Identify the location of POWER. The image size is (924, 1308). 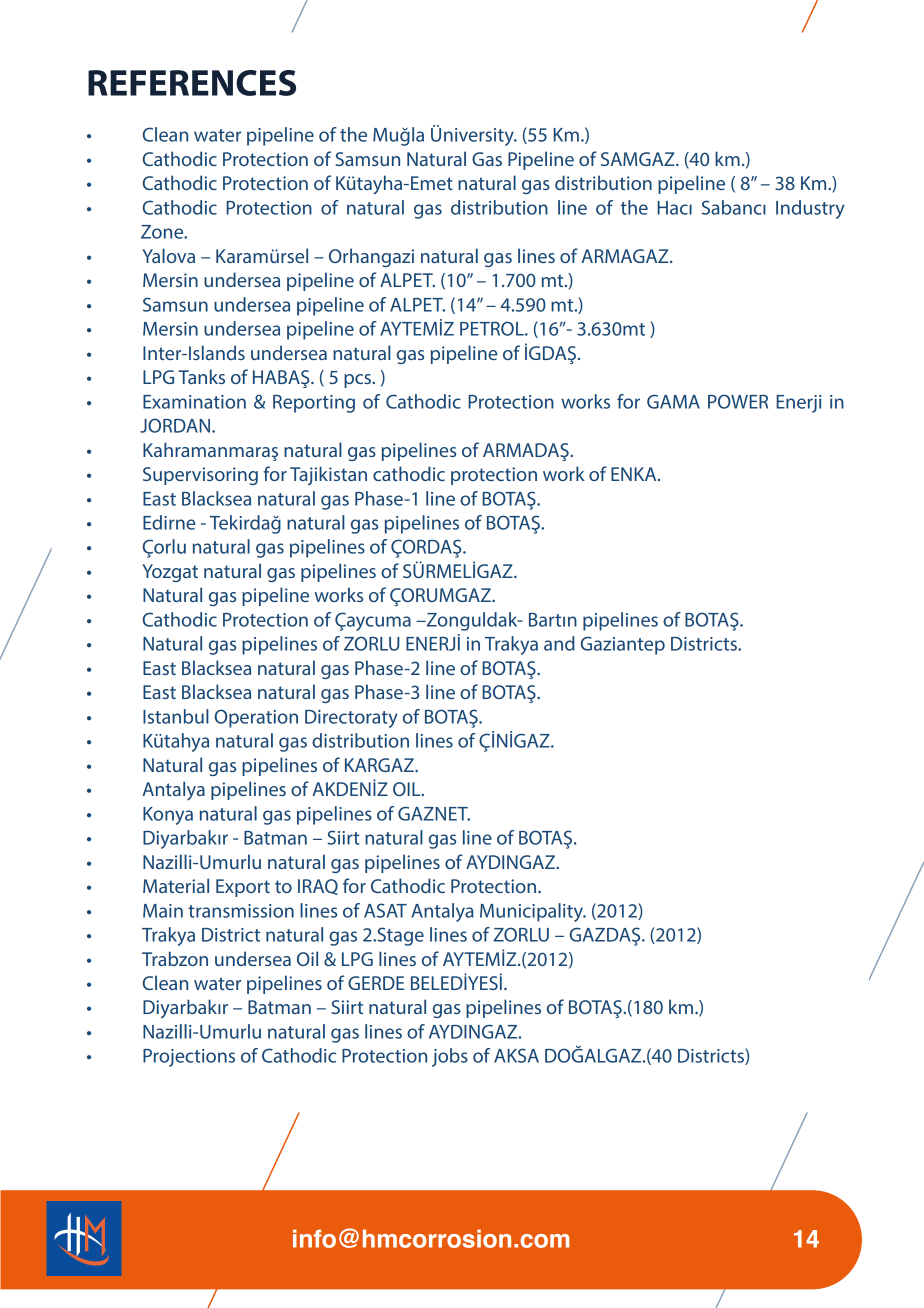
(738, 401).
